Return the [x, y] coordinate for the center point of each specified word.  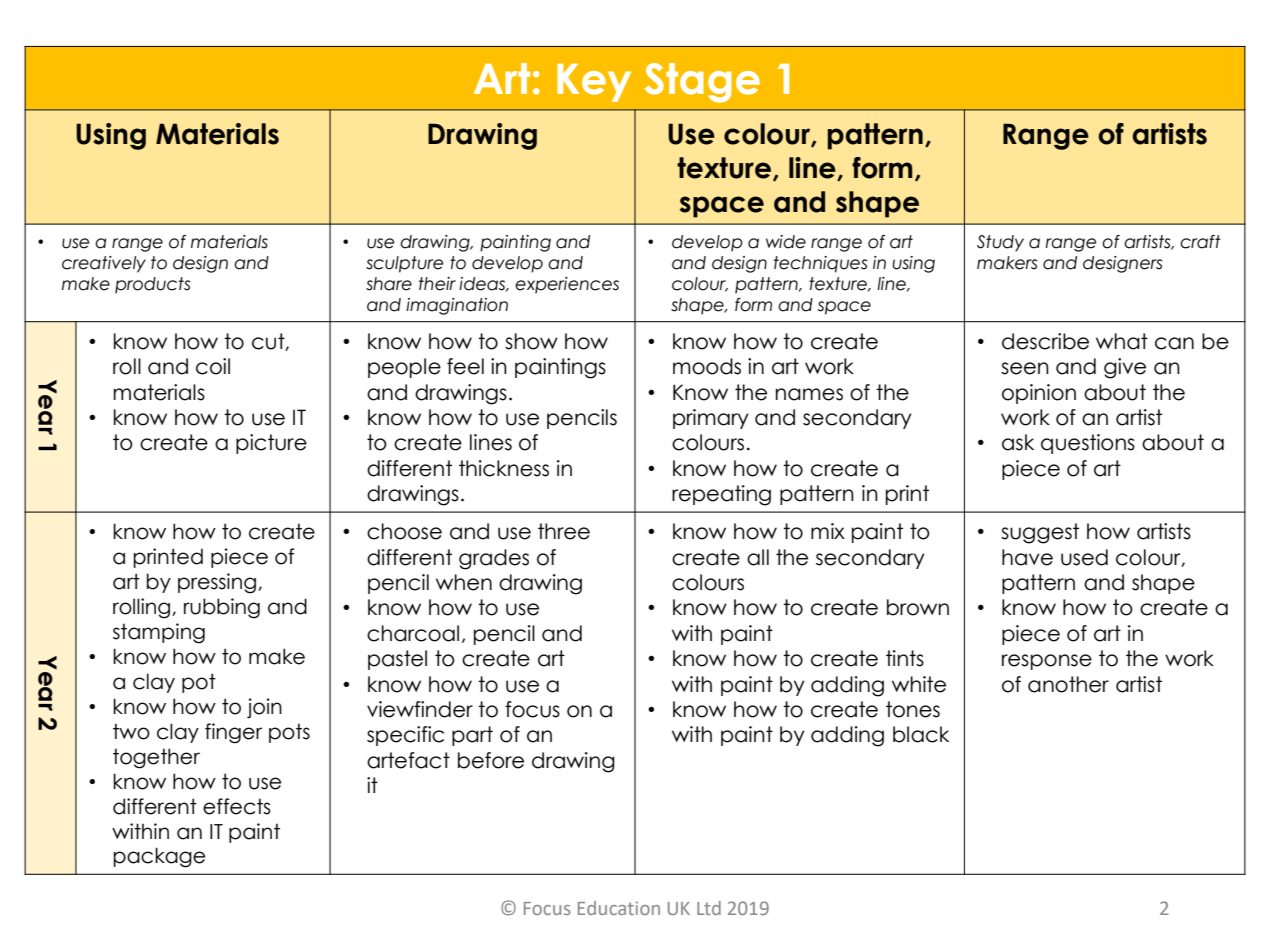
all [758, 557]
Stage [702, 83]
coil [213, 366]
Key [594, 82]
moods [707, 366]
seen [1025, 368]
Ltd [709, 908]
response [1047, 662]
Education [619, 908]
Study [1000, 243]
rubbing [222, 608]
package [159, 857]
